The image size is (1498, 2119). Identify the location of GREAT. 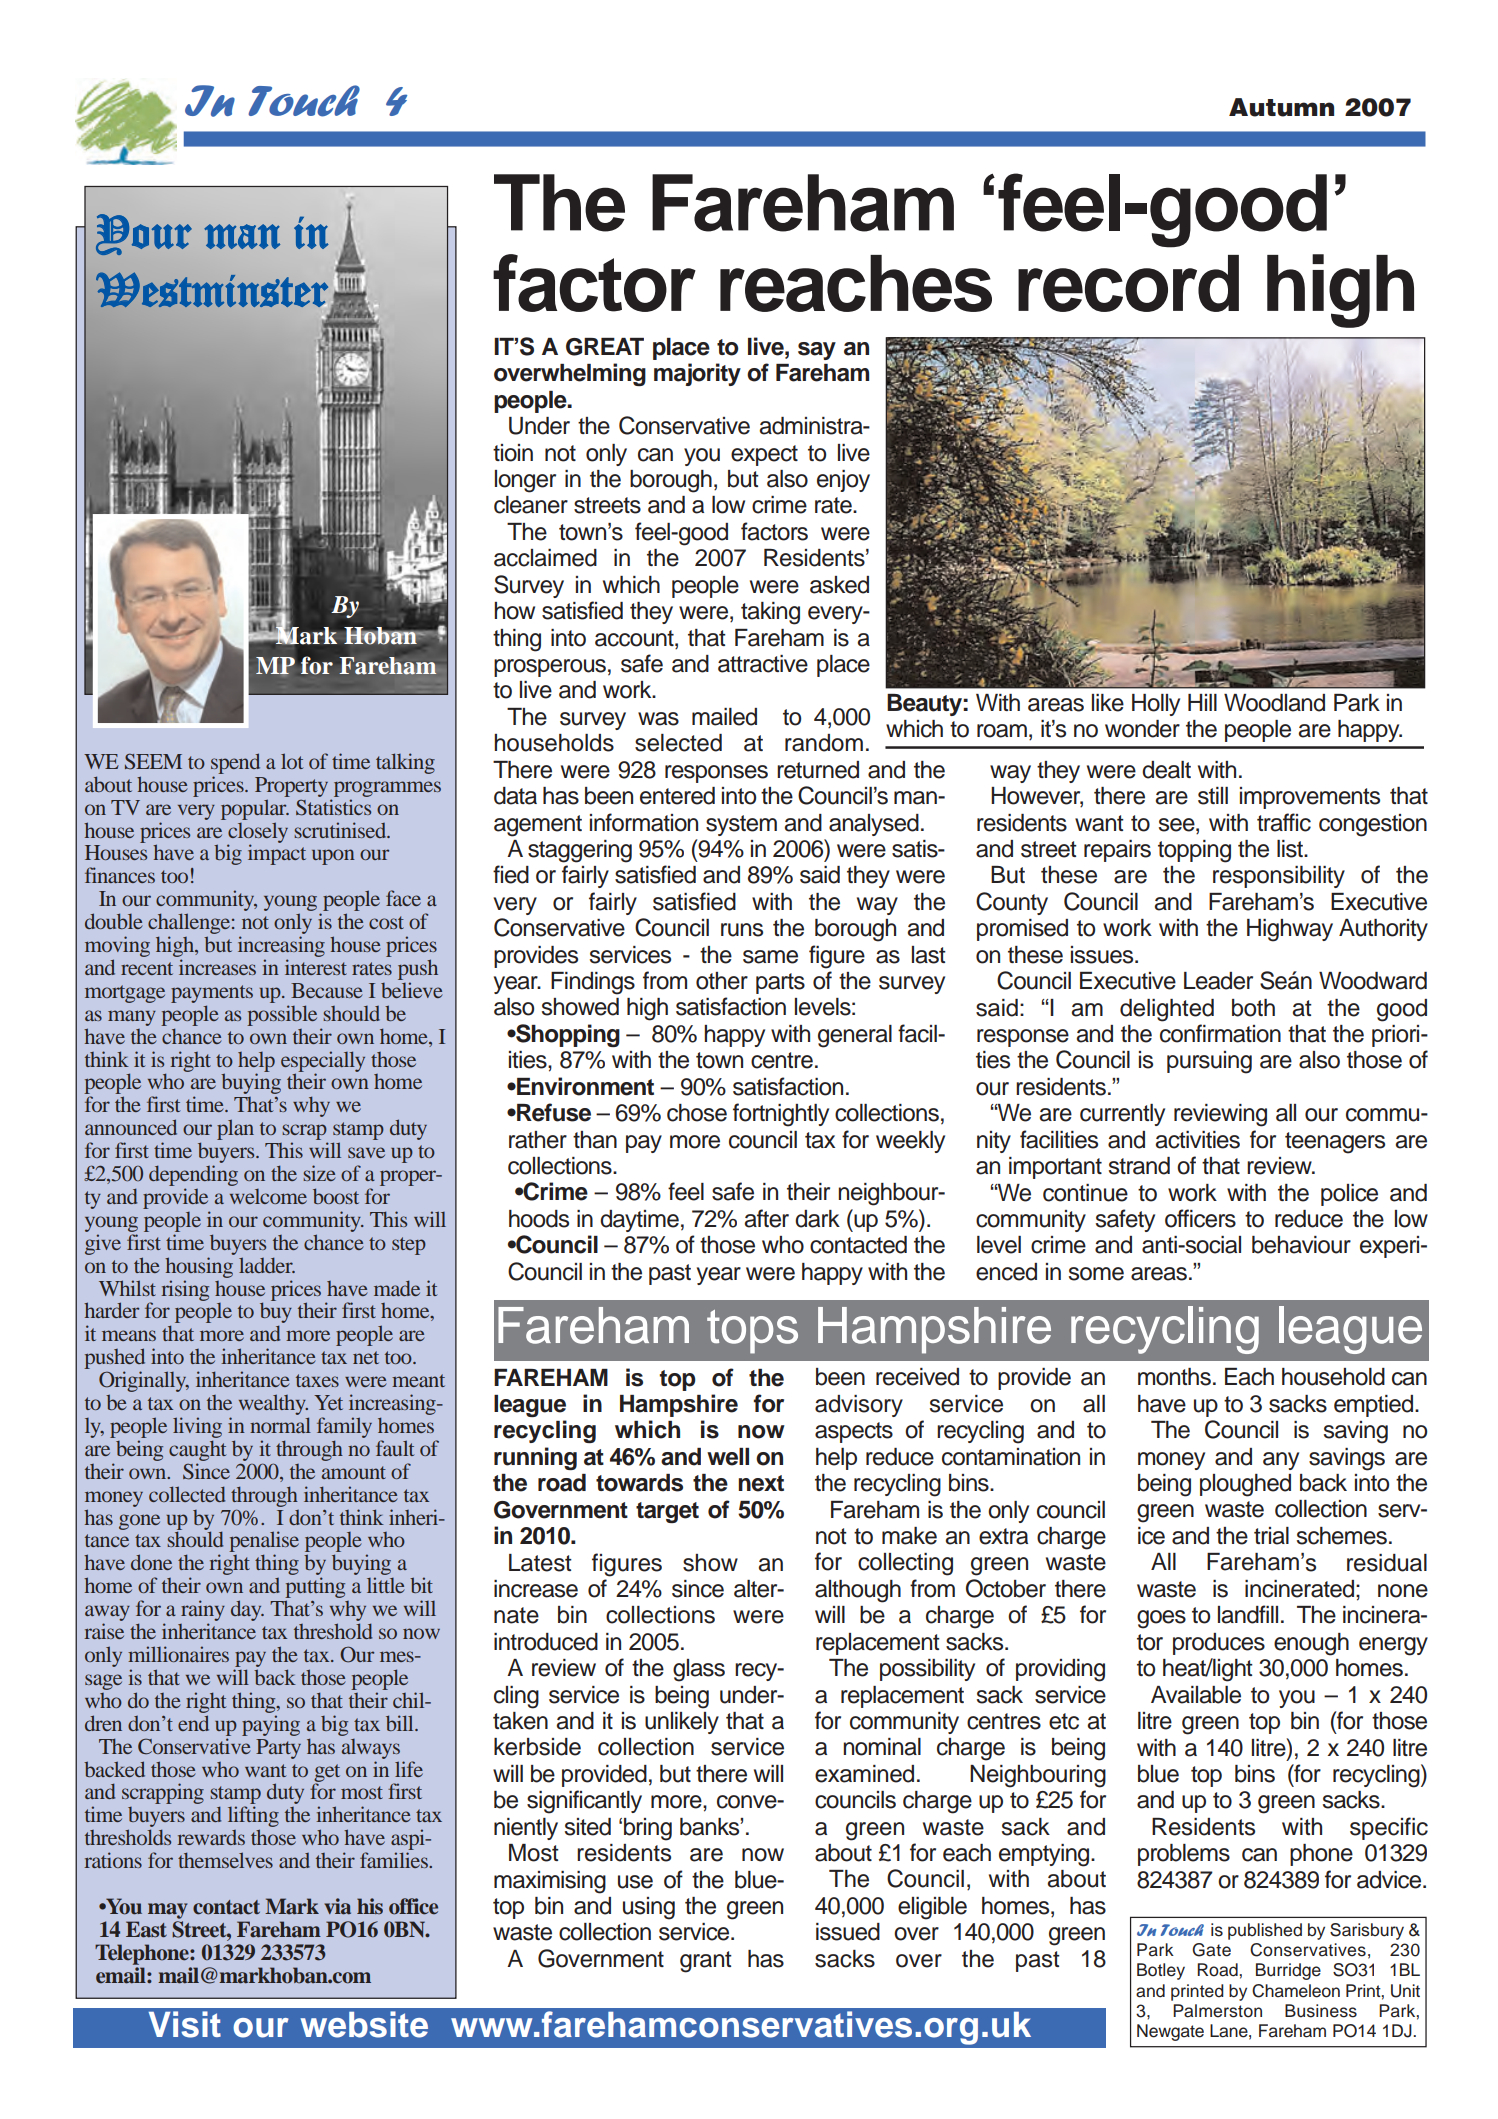
(605, 347).
